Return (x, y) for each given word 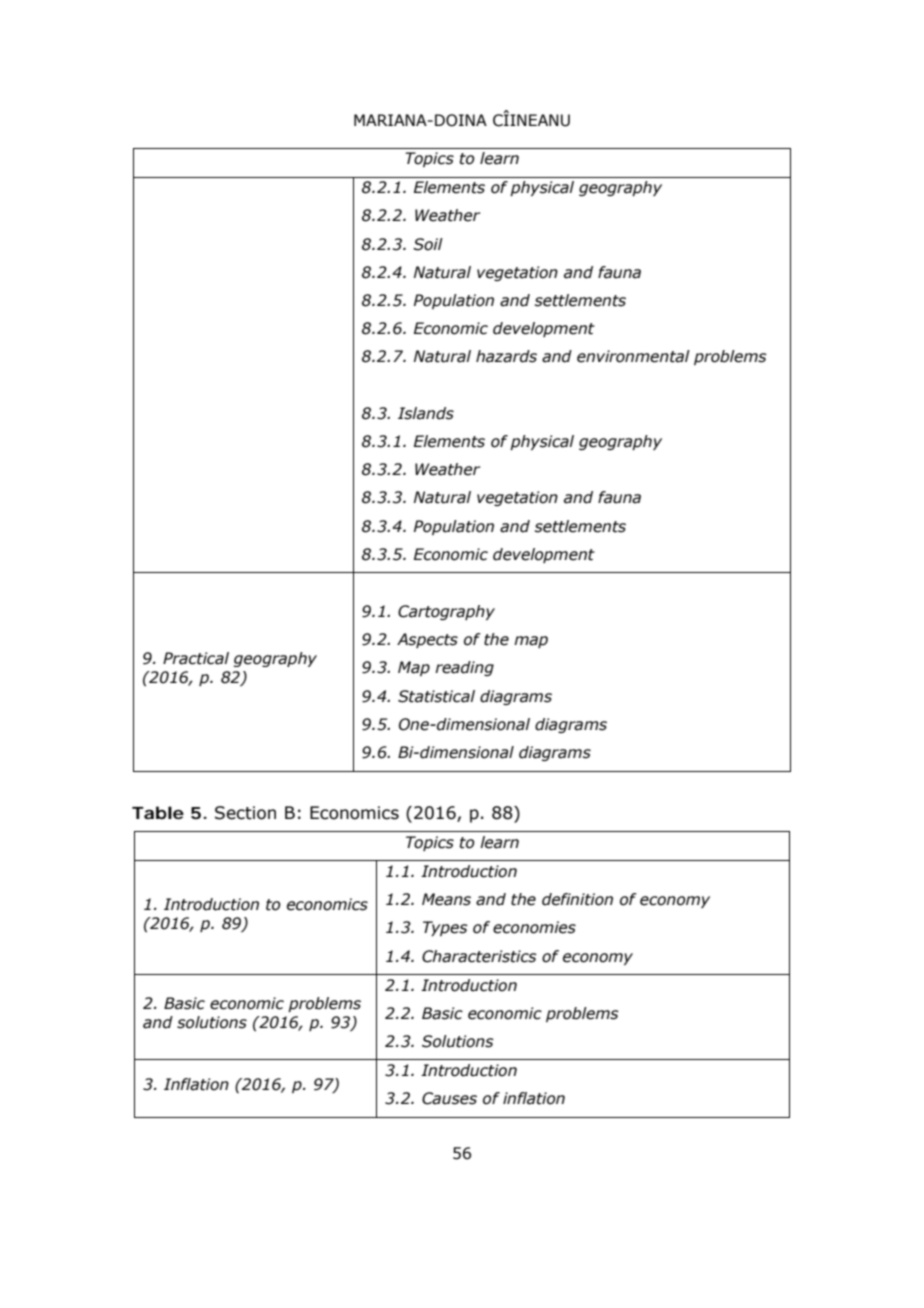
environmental (633, 356)
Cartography (446, 612)
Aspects (427, 640)
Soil (428, 244)
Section (245, 813)
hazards (506, 356)
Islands (426, 413)
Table (158, 812)
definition (577, 899)
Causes (449, 1098)
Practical (196, 658)
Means (446, 899)
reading (464, 668)
